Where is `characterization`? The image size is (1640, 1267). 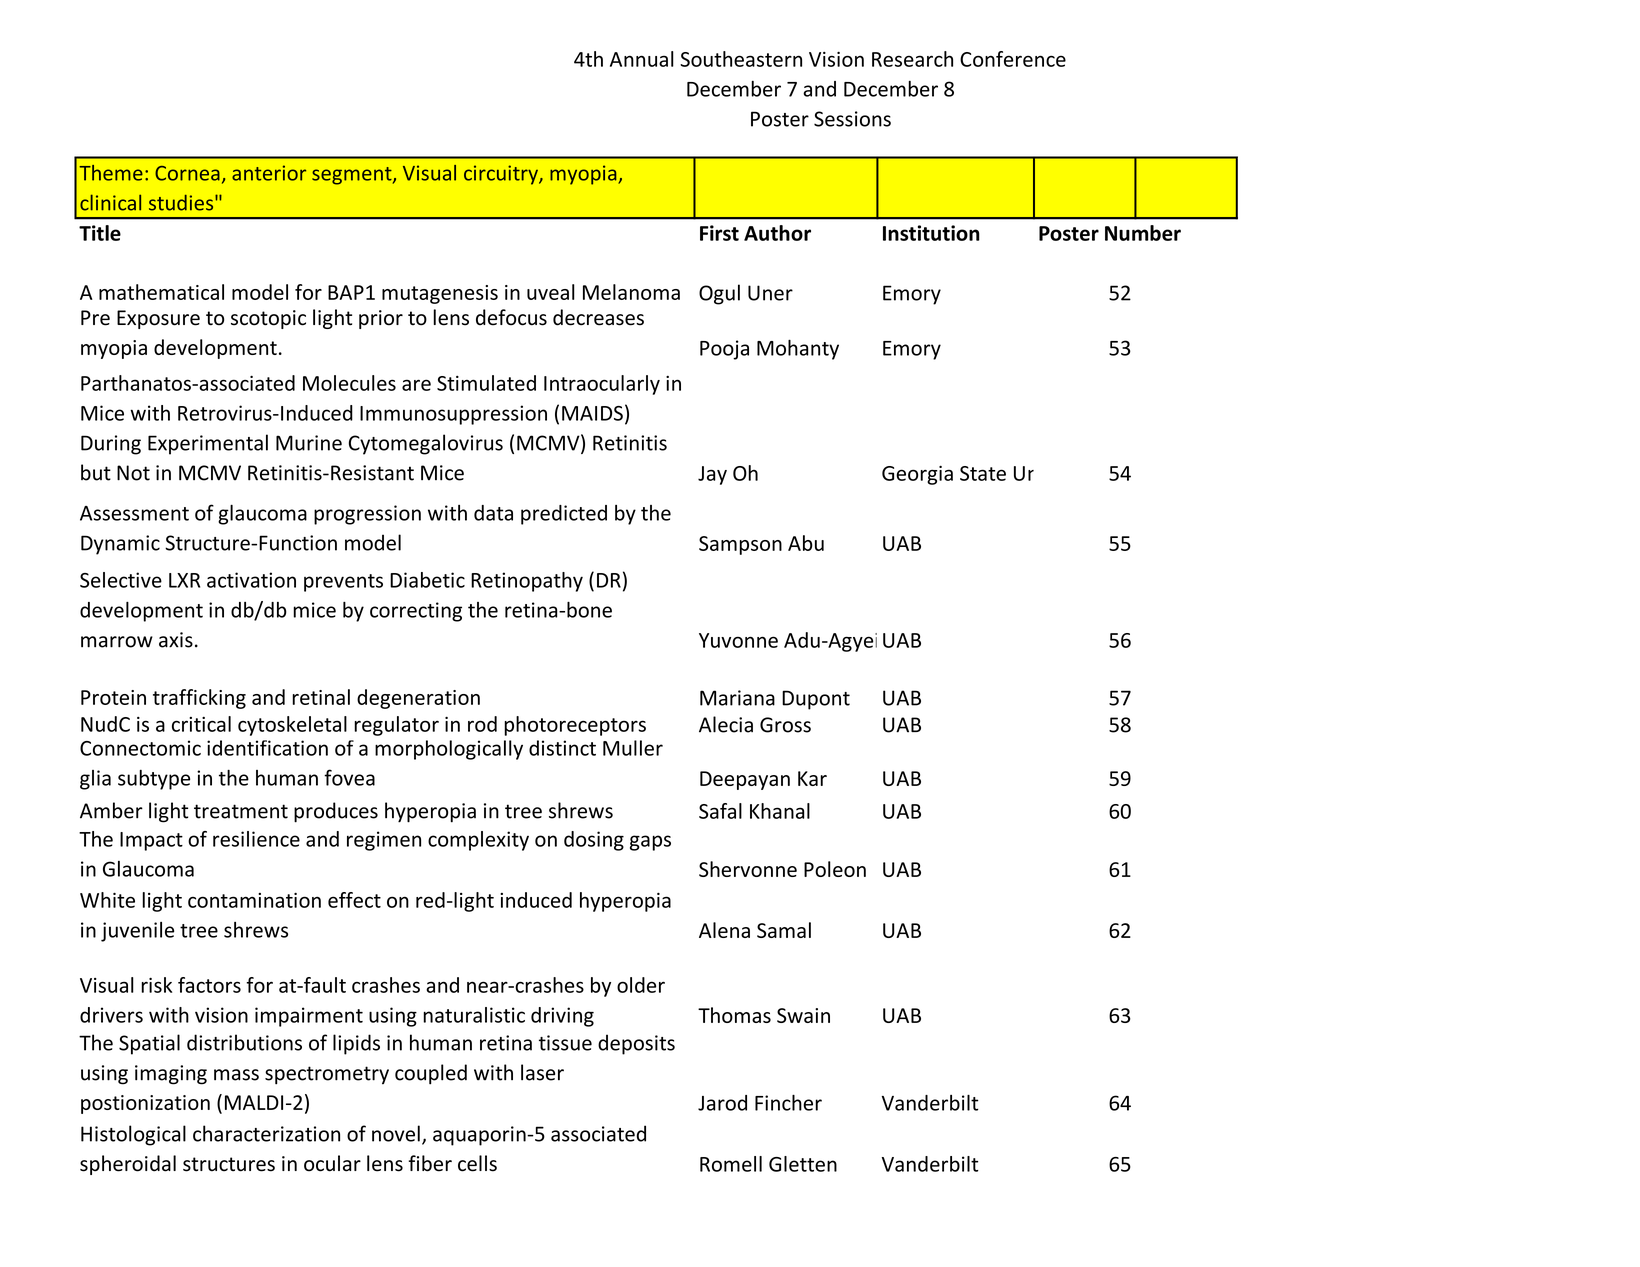 characterization is located at coordinates (266, 1133).
